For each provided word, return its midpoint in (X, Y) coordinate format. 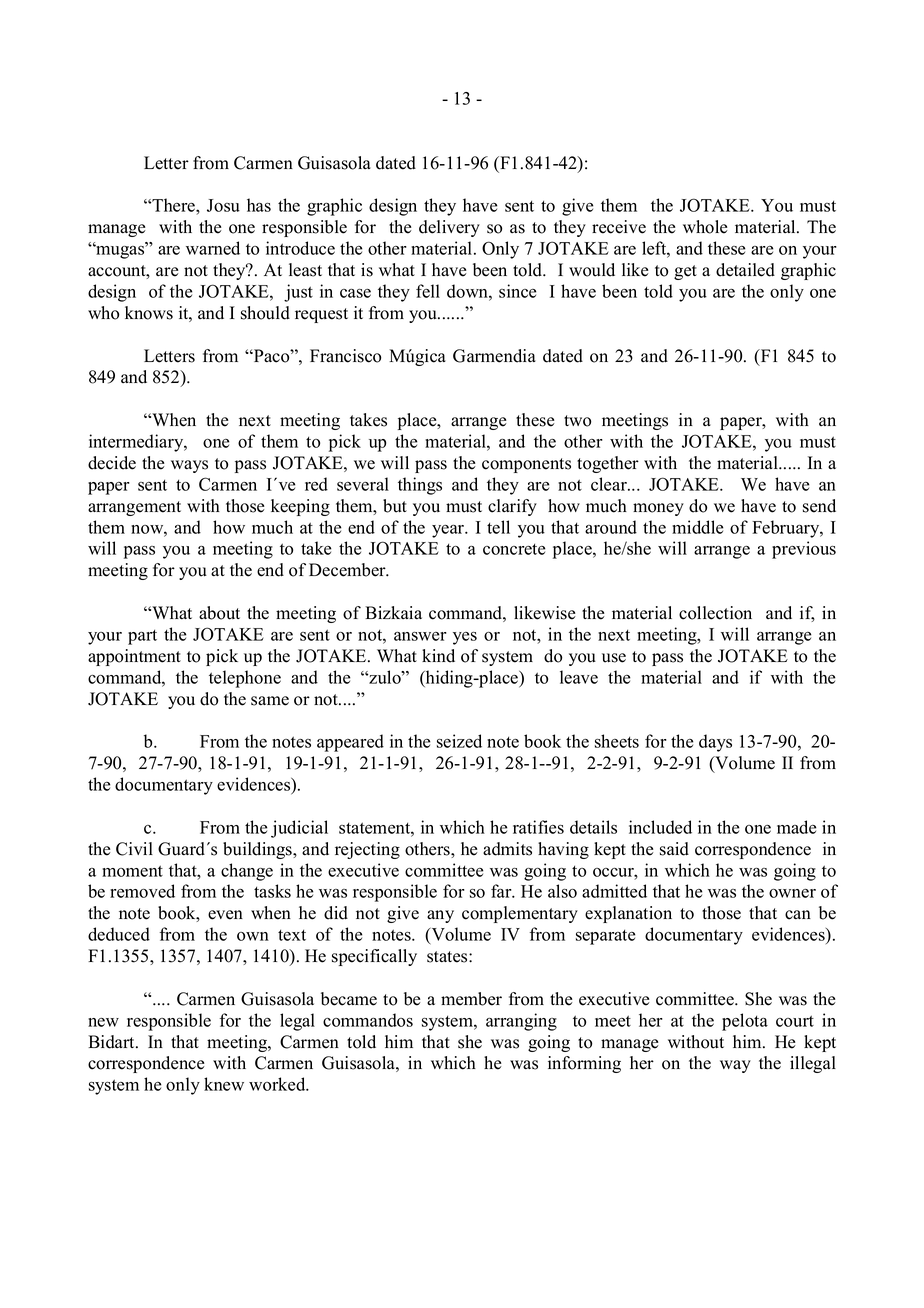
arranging (521, 1022)
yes (465, 638)
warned (213, 248)
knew (224, 1084)
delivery (449, 228)
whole (705, 227)
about (219, 613)
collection (715, 613)
